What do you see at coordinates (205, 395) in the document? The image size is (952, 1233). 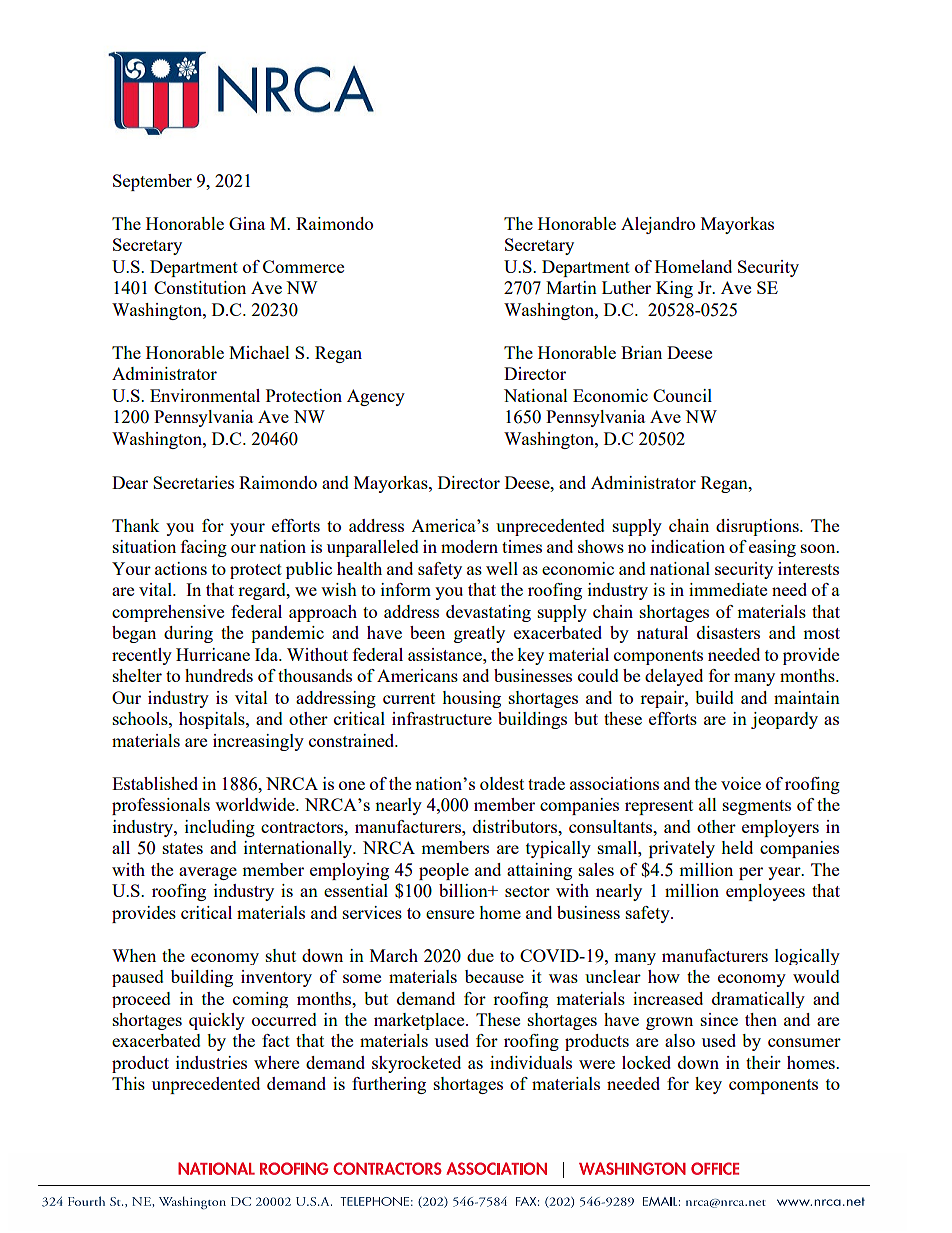 I see `Environmental` at bounding box center [205, 395].
